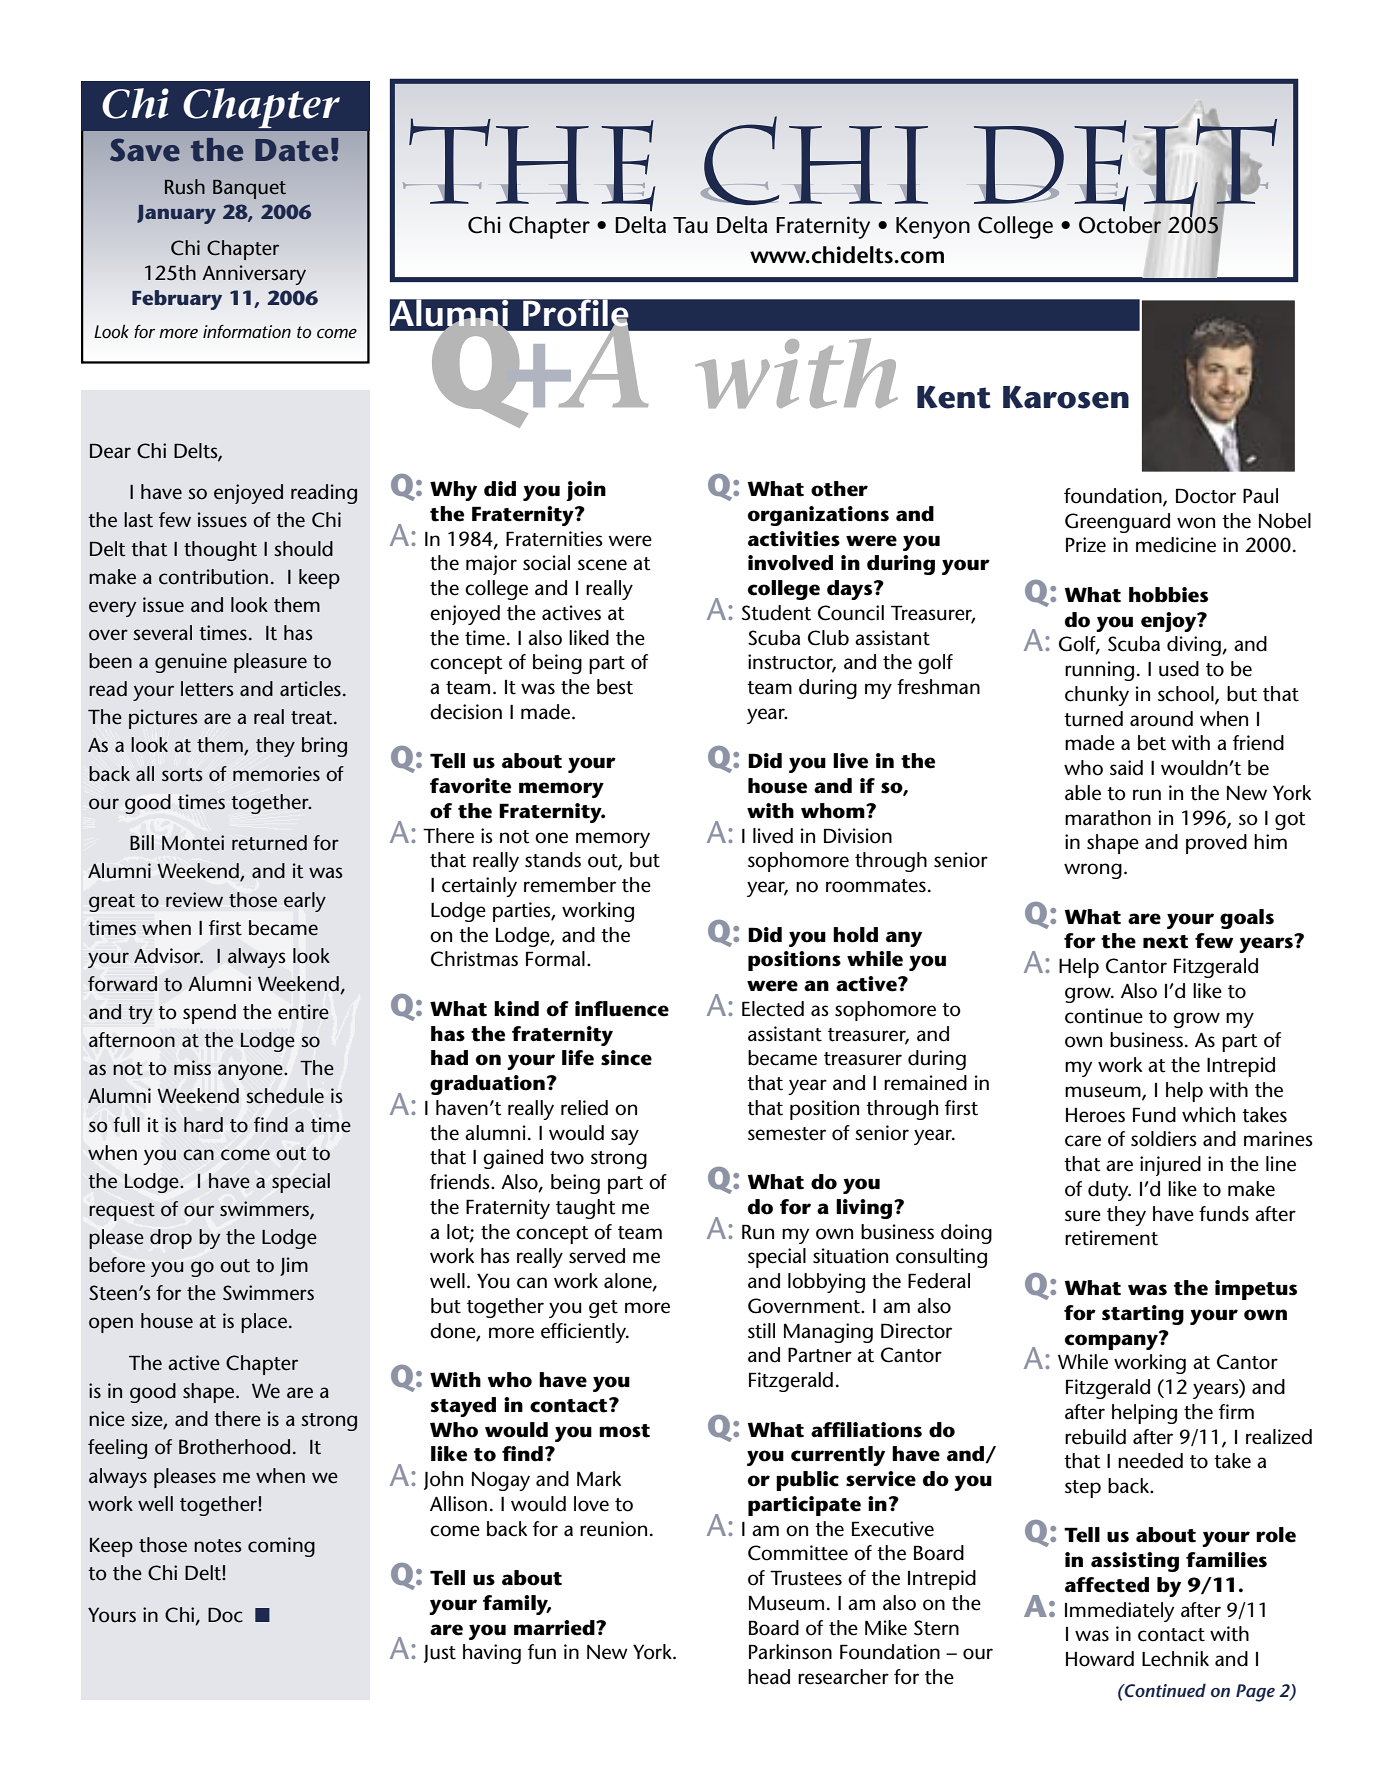 This document has width=1377, height=1782. Describe the element at coordinates (1100, 1659) in the document. I see `Howard` at that location.
